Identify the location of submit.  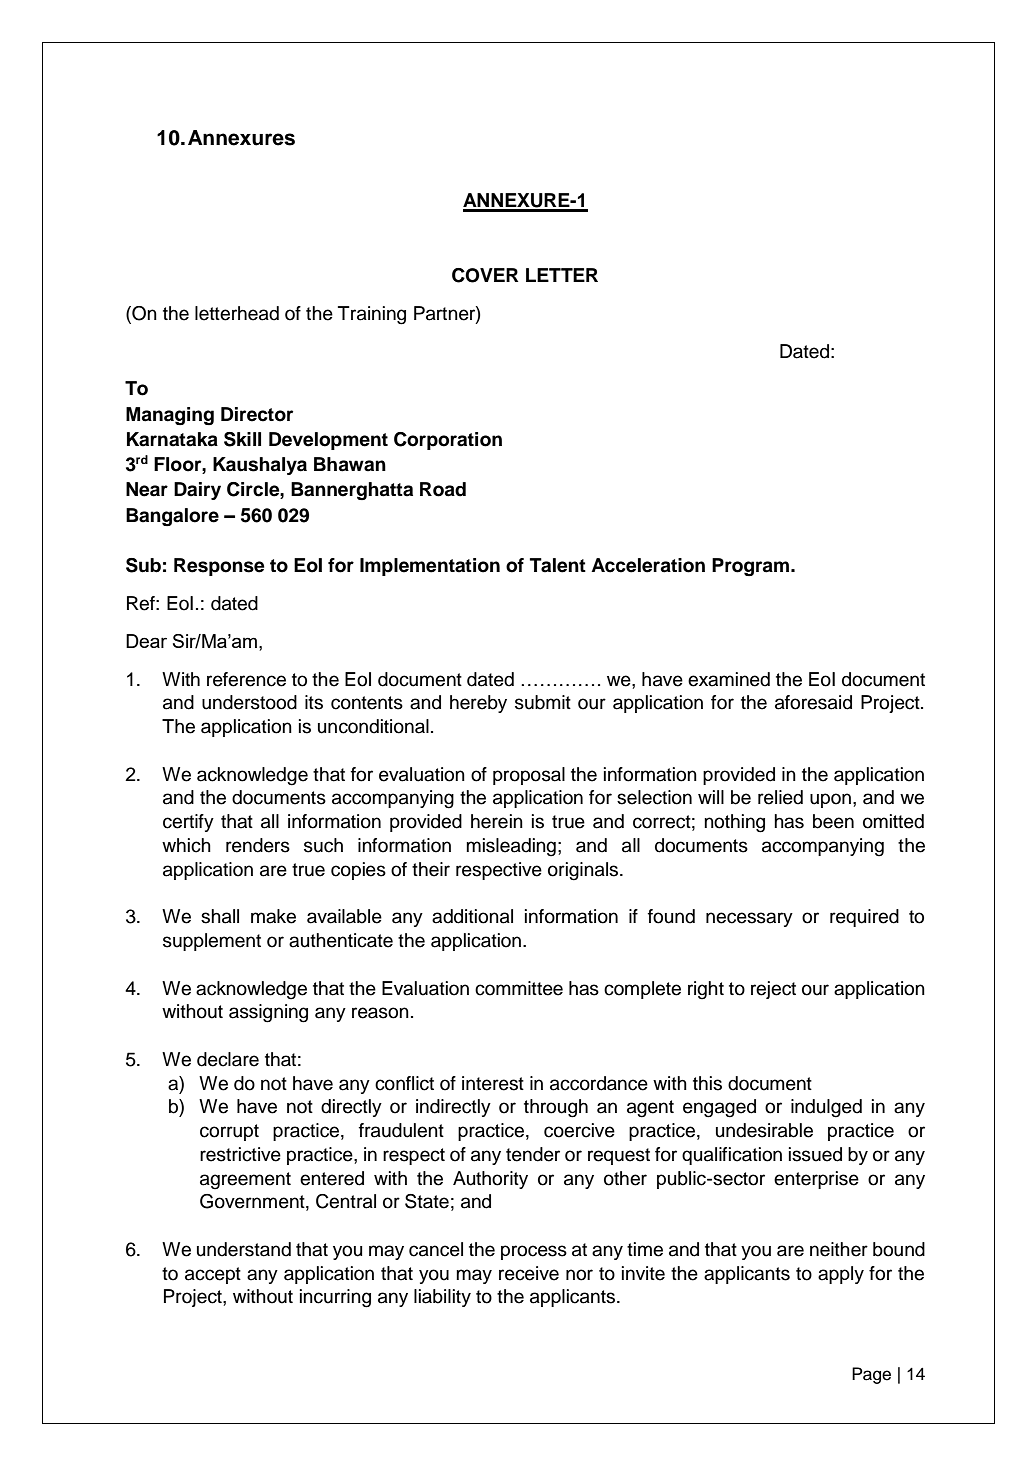
(543, 702).
